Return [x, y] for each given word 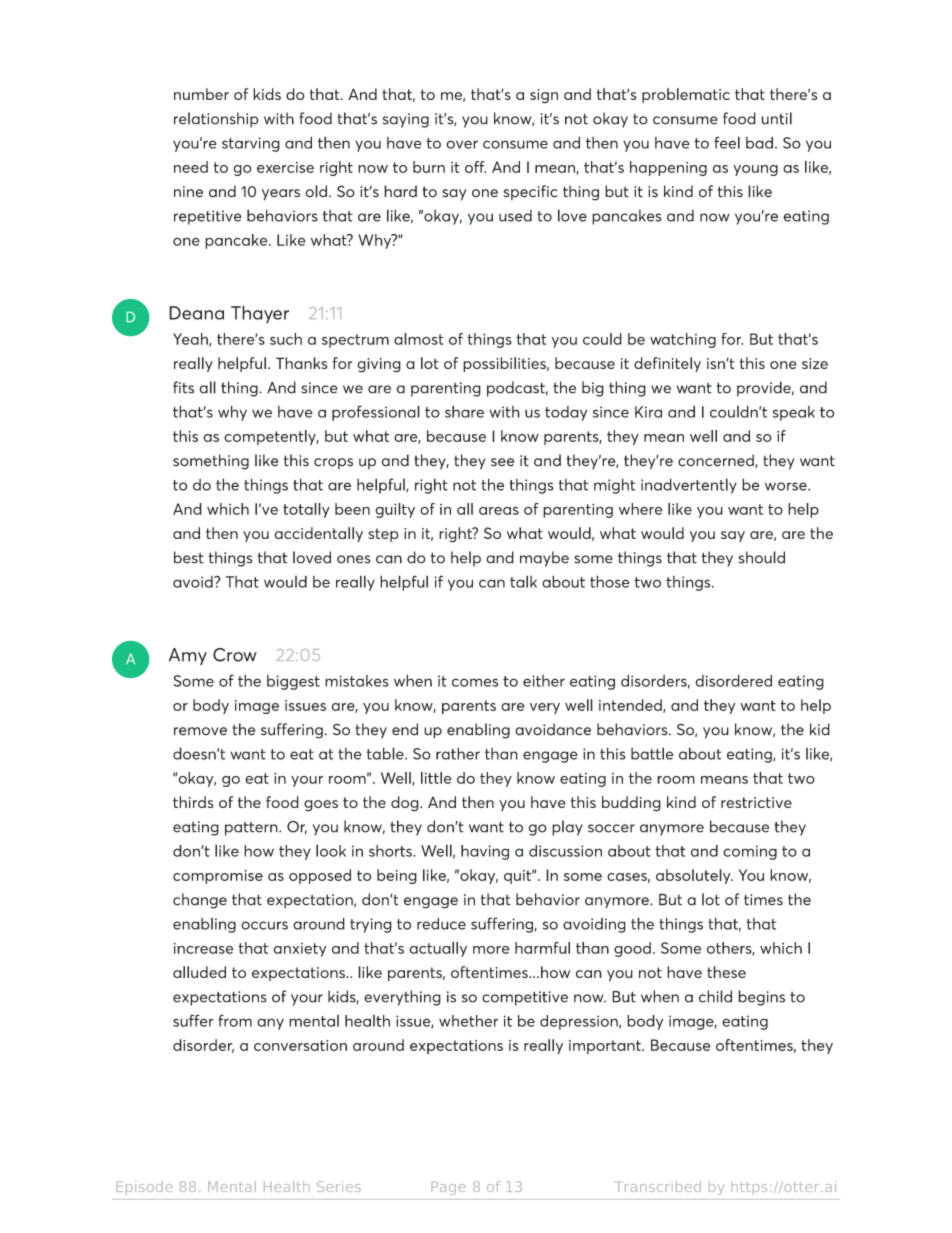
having [485, 852]
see [502, 462]
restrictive [756, 802]
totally [306, 510]
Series [339, 1186]
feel [727, 142]
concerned [717, 461]
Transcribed [659, 1186]
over [462, 144]
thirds [193, 802]
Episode [144, 1188]
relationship [216, 120]
